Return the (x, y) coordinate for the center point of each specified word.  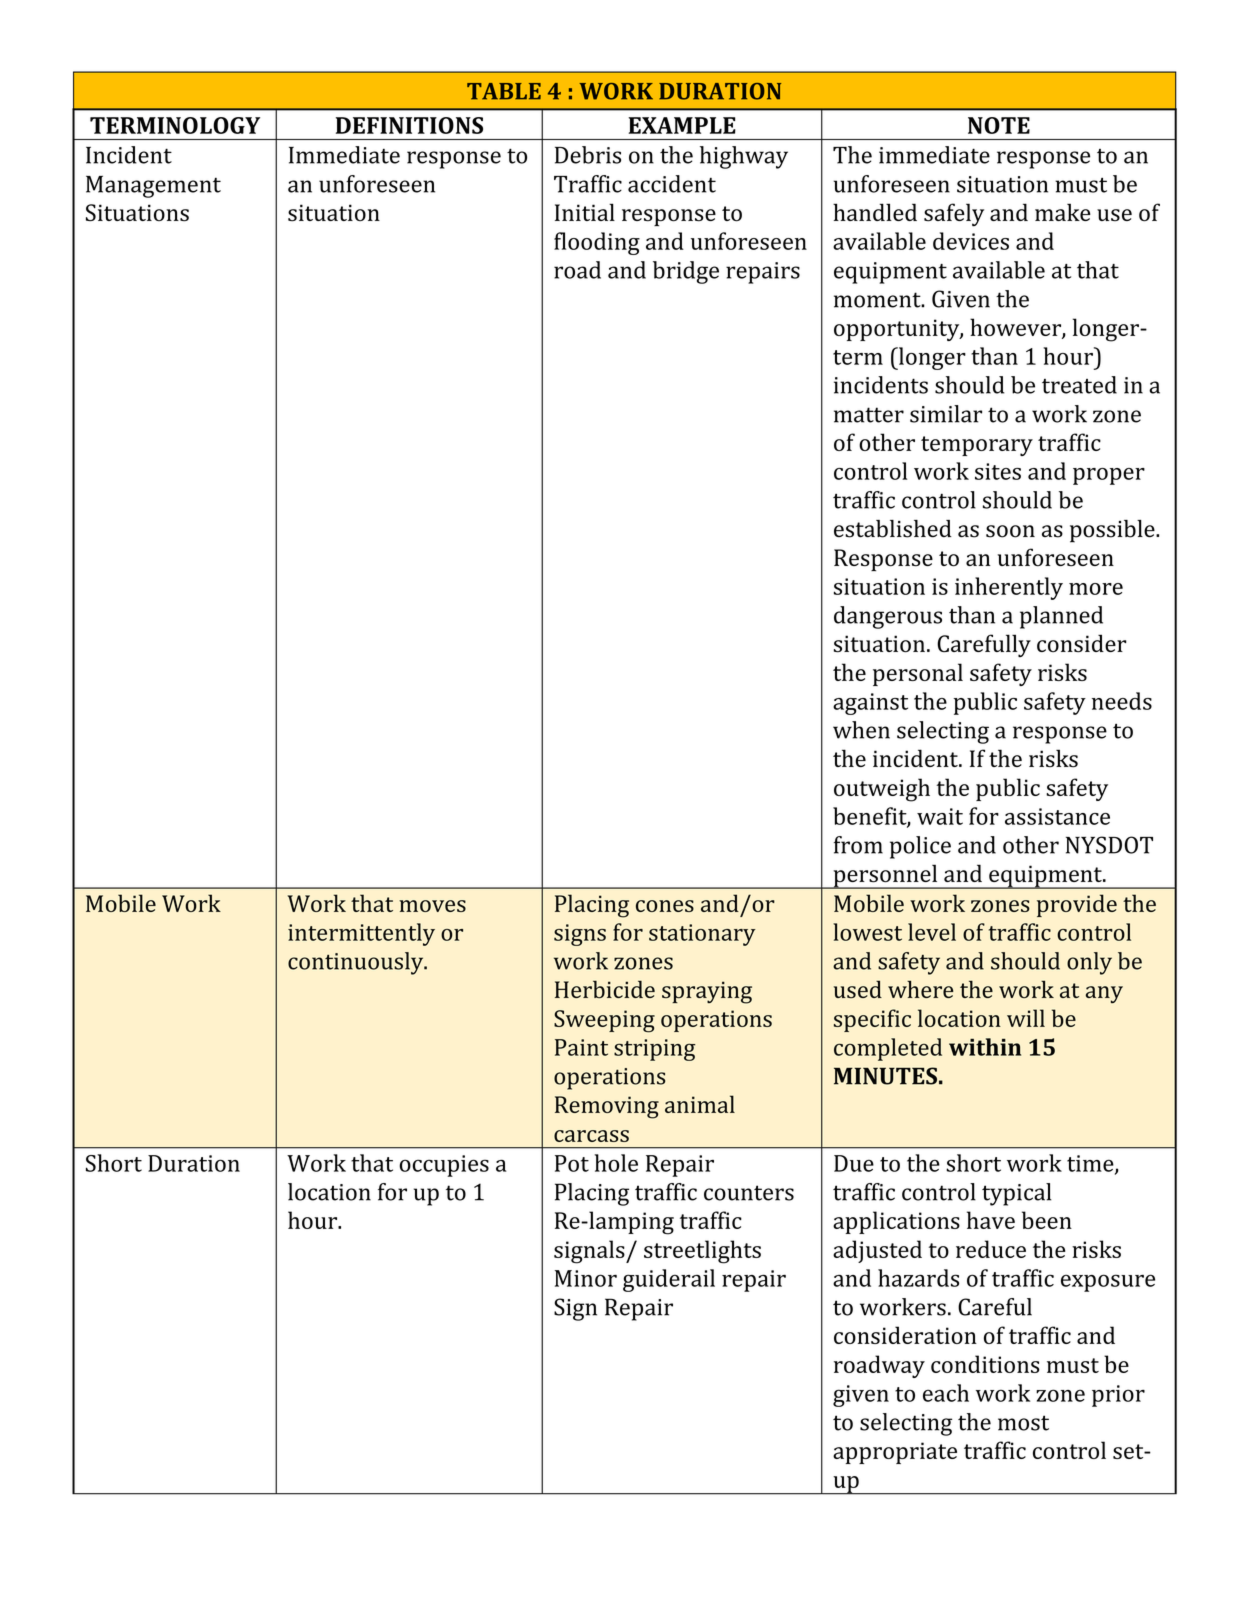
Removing (607, 1107)
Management (153, 187)
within (985, 1047)
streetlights (702, 1252)
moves (432, 906)
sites (998, 471)
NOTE (999, 125)
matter (869, 415)
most (1023, 1423)
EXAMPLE (682, 125)
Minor (586, 1278)
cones (665, 906)
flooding (597, 243)
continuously (357, 963)
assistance (1057, 816)
